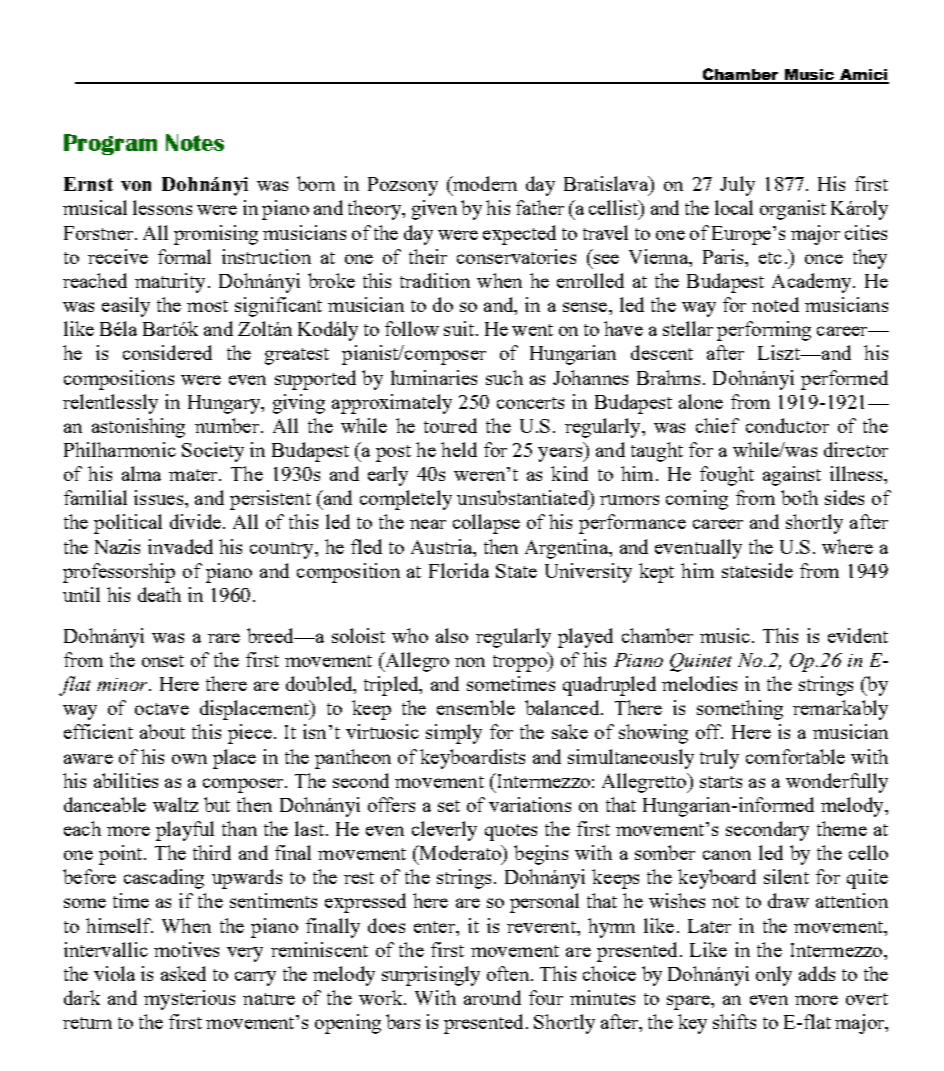  What do you see at coordinates (175, 804) in the page?
I see `waltz` at bounding box center [175, 804].
